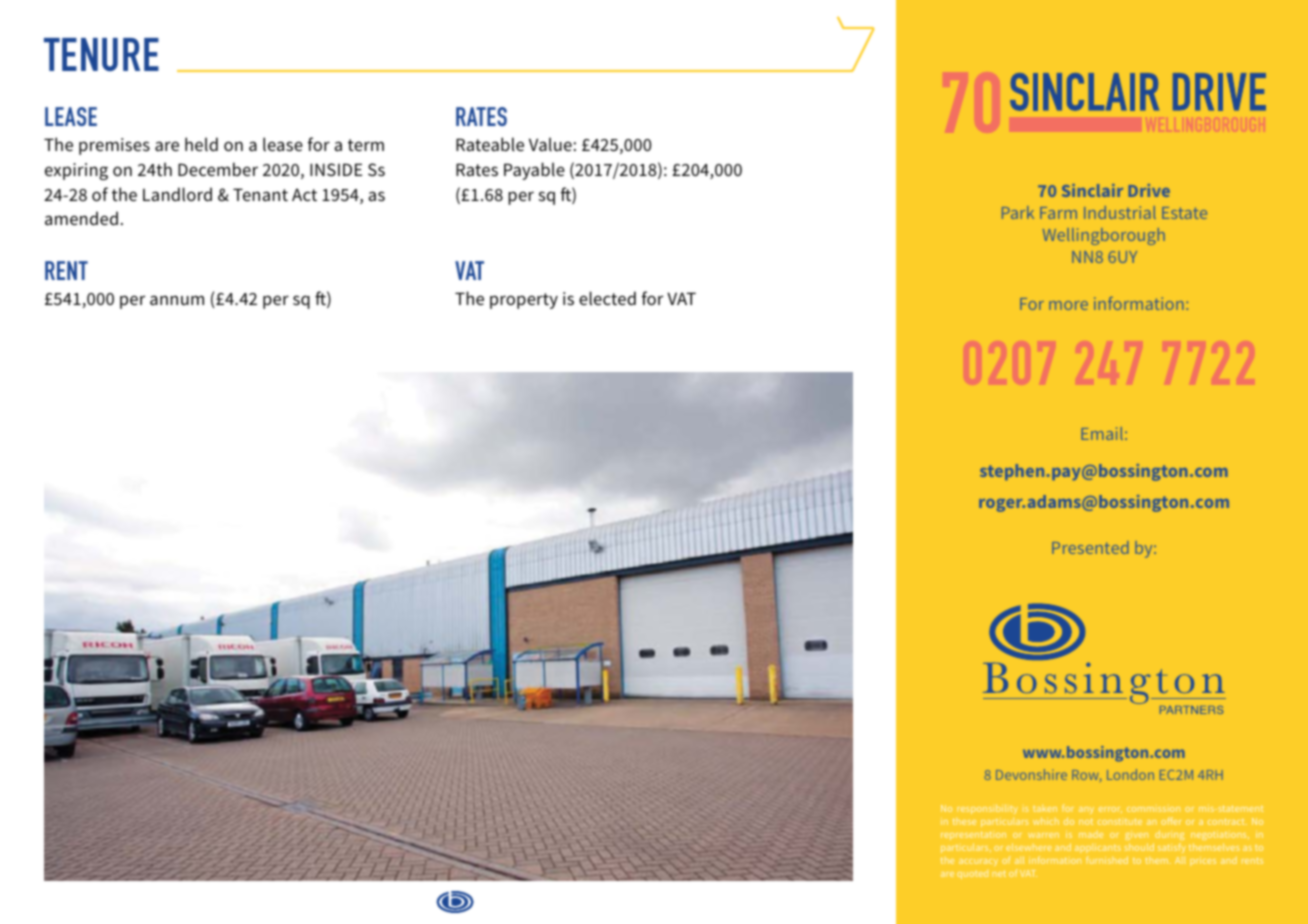 The height and width of the document is (924, 1308). Describe the element at coordinates (973, 835) in the document. I see `representation` at that location.
